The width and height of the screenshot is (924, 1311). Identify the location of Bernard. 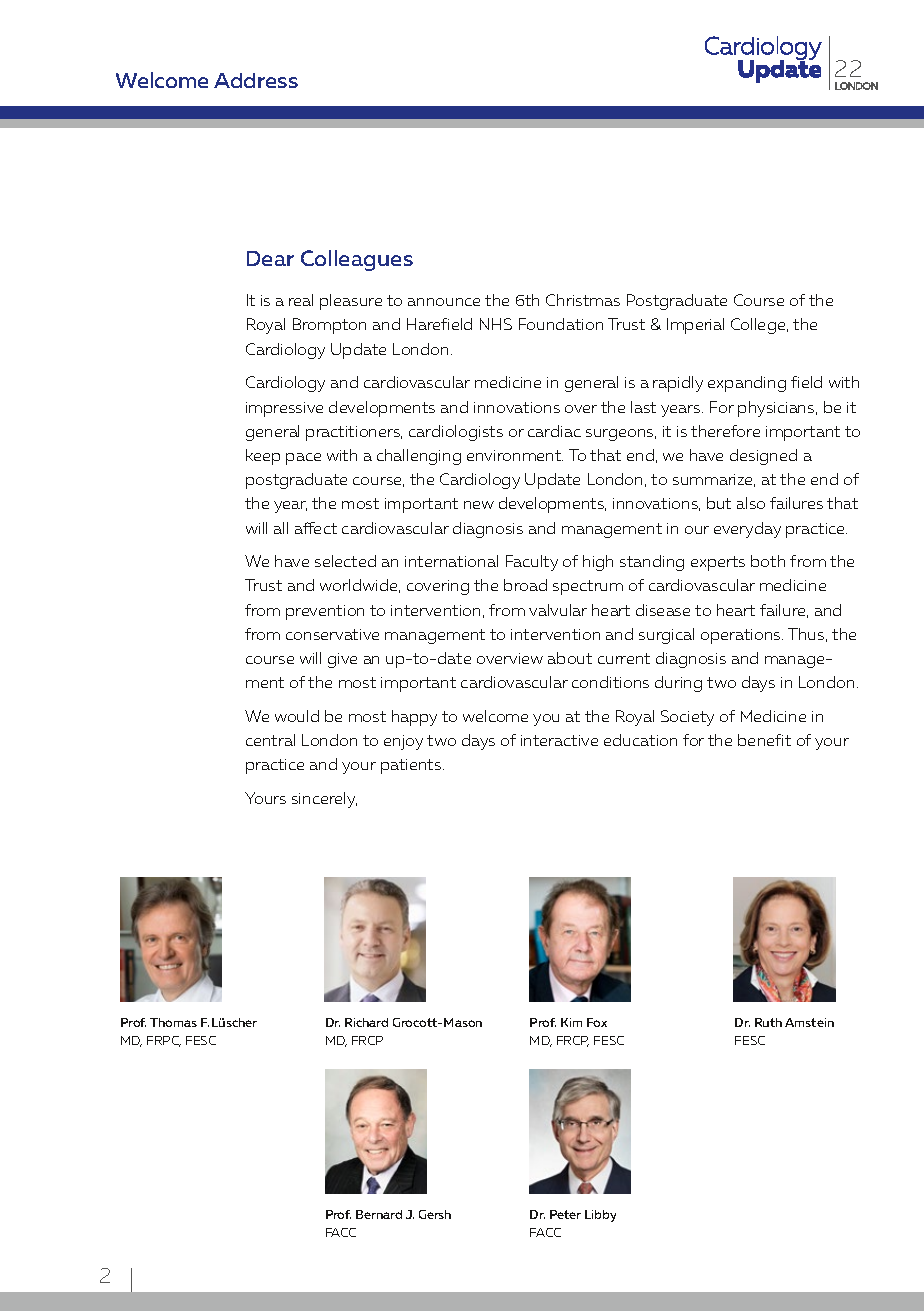
(379, 1214).
